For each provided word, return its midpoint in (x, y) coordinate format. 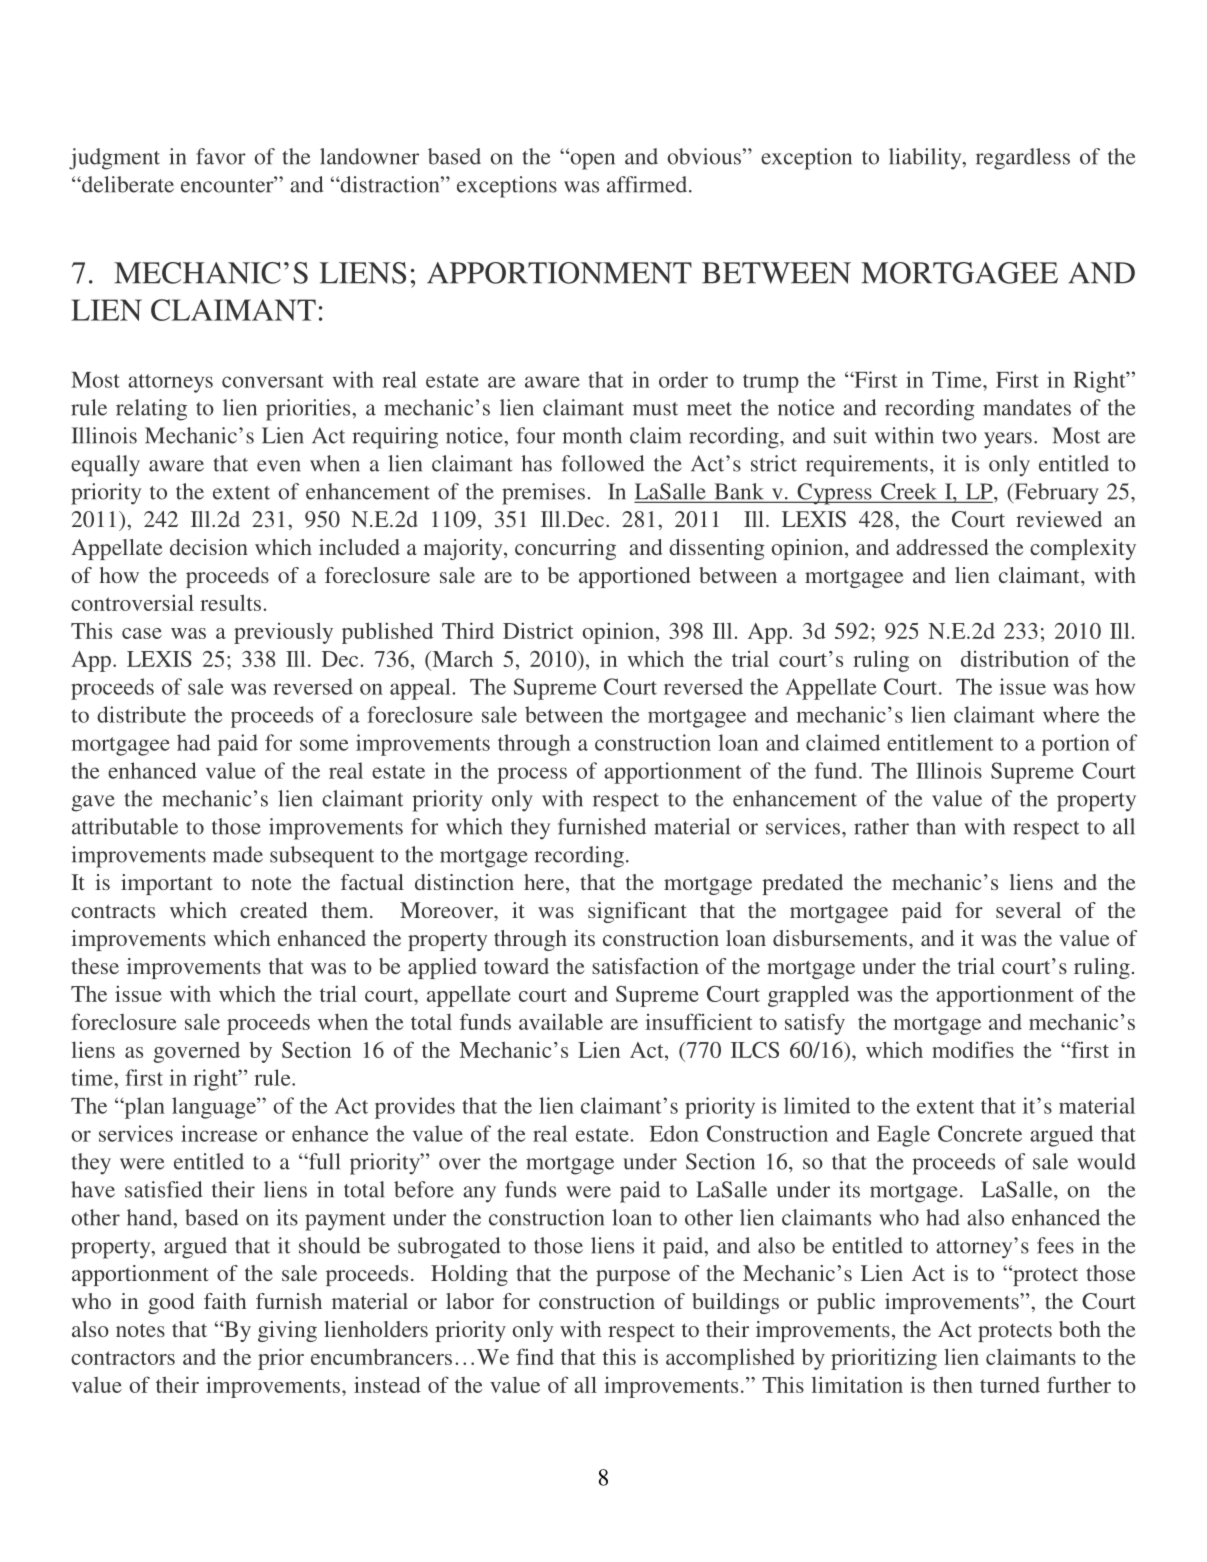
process (532, 775)
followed (603, 463)
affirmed (648, 184)
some (324, 745)
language (215, 1108)
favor (221, 156)
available (561, 1021)
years (1008, 440)
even (279, 466)
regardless (1023, 159)
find (535, 1356)
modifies (973, 1049)
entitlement (940, 742)
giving (287, 1331)
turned (1010, 1385)
